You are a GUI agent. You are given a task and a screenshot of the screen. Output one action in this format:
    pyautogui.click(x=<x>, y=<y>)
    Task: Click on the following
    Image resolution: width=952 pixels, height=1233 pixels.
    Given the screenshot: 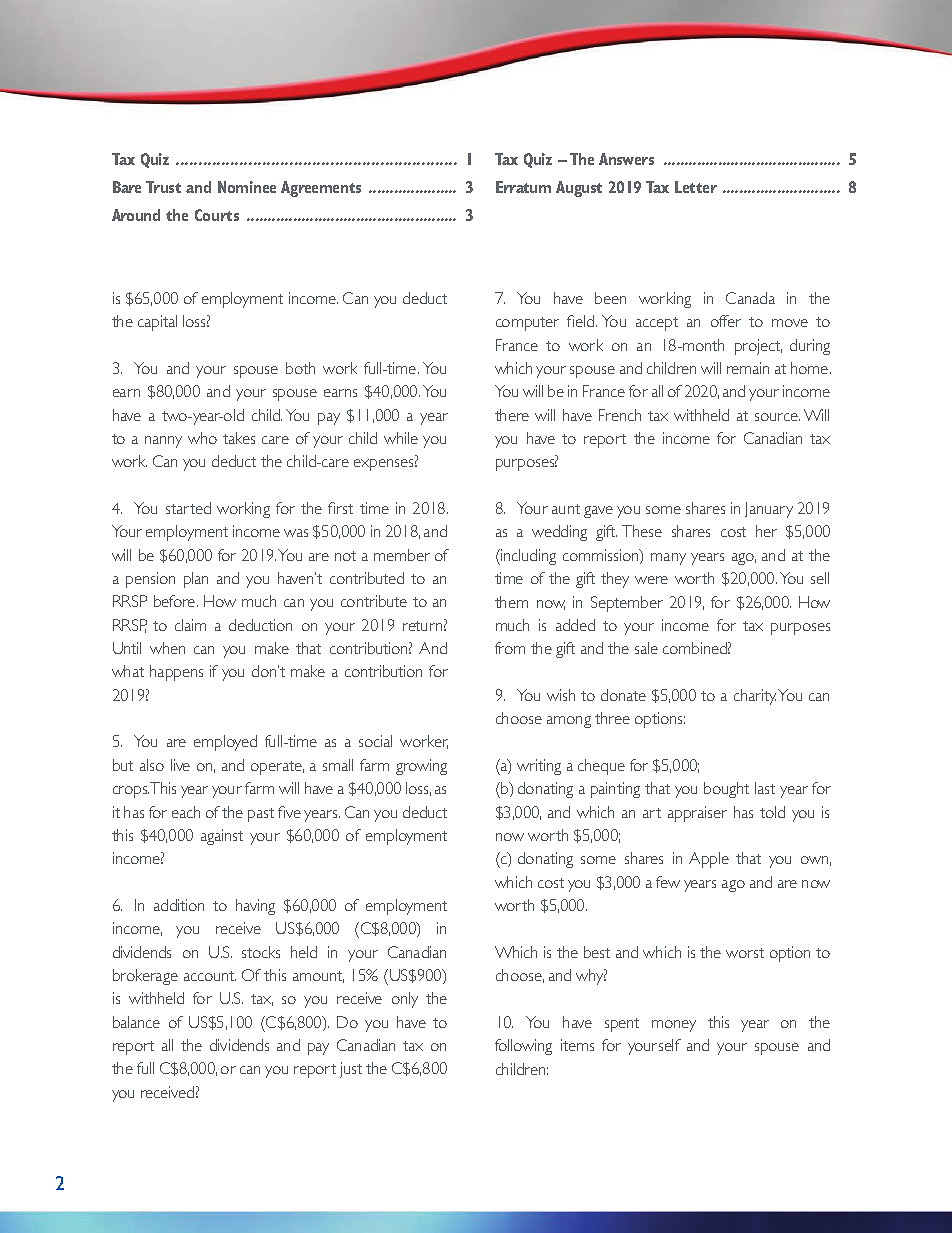 What is the action you would take?
    pyautogui.click(x=523, y=1047)
